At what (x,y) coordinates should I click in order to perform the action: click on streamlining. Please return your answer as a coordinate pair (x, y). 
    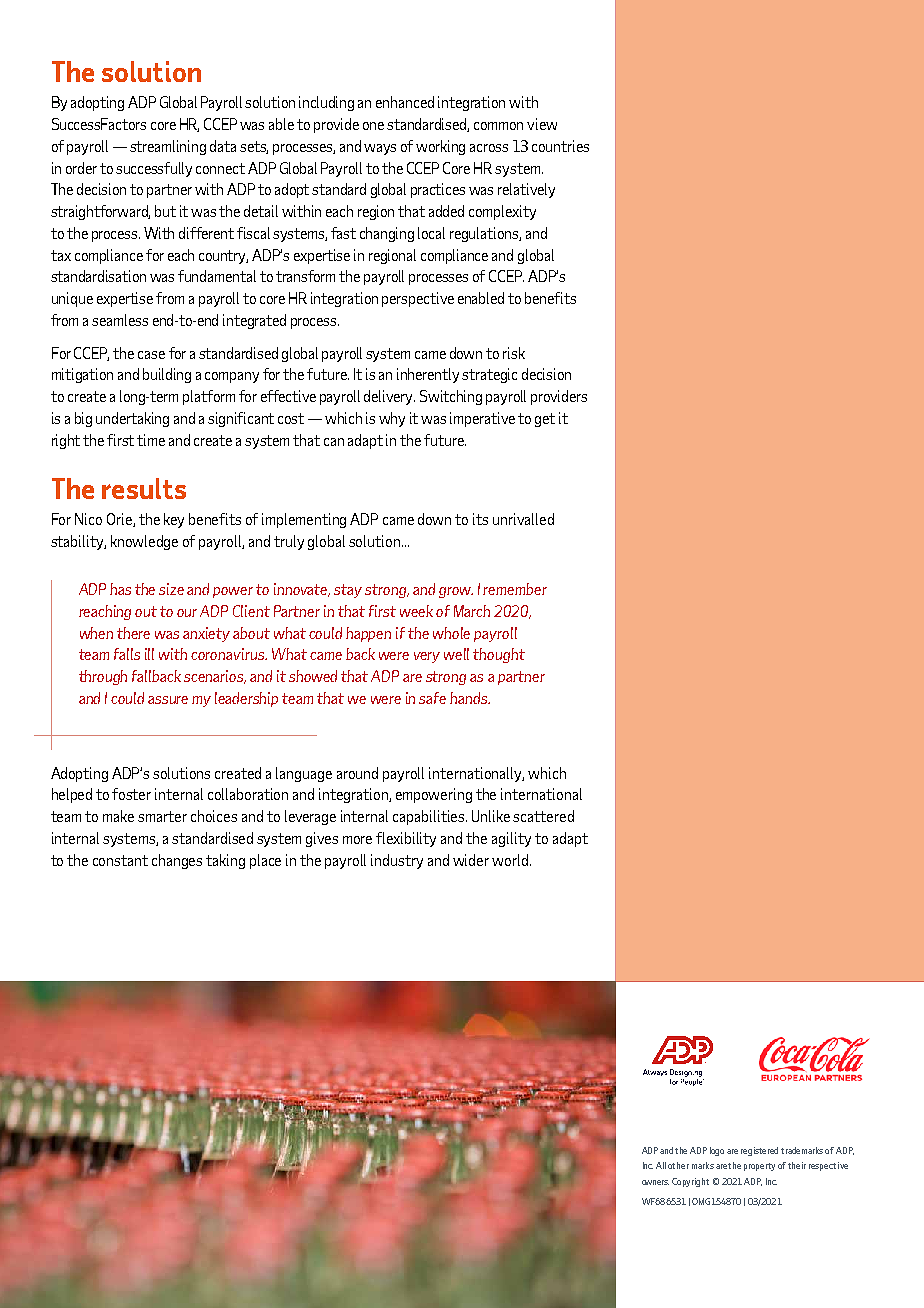
    Looking at the image, I should click on (168, 147).
